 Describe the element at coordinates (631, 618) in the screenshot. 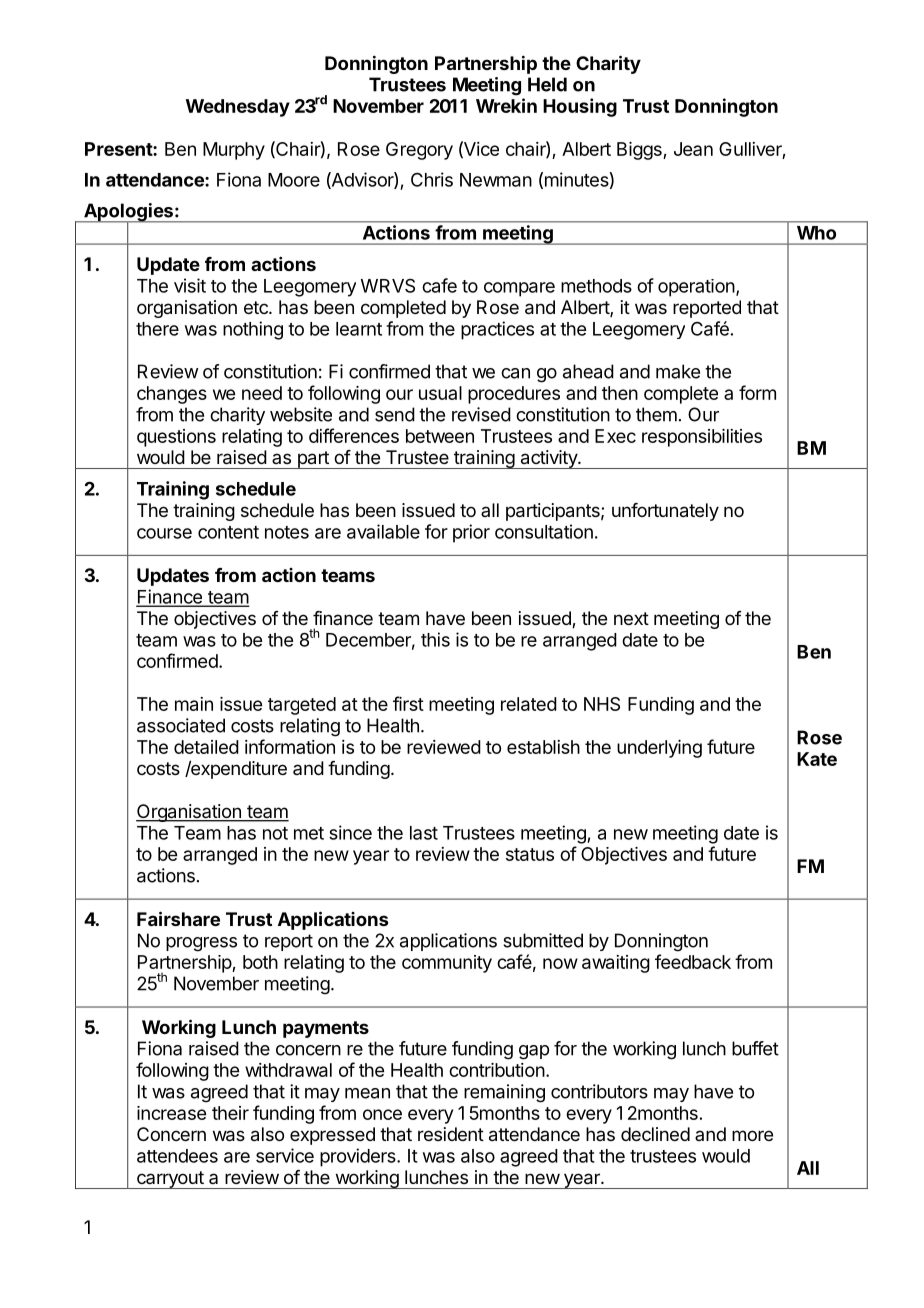

I see `next` at that location.
